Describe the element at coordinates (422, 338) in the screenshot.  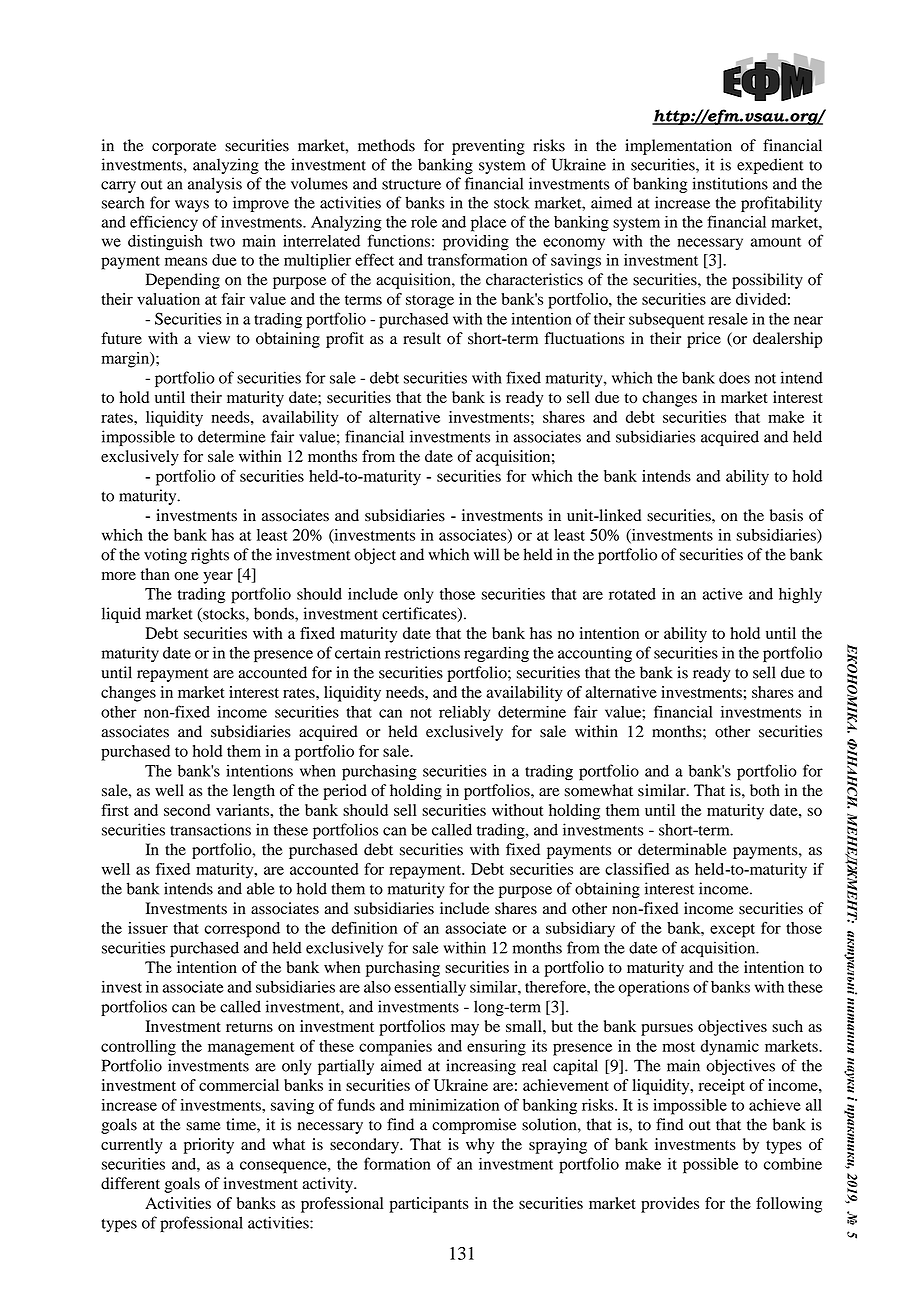
I see `result` at that location.
